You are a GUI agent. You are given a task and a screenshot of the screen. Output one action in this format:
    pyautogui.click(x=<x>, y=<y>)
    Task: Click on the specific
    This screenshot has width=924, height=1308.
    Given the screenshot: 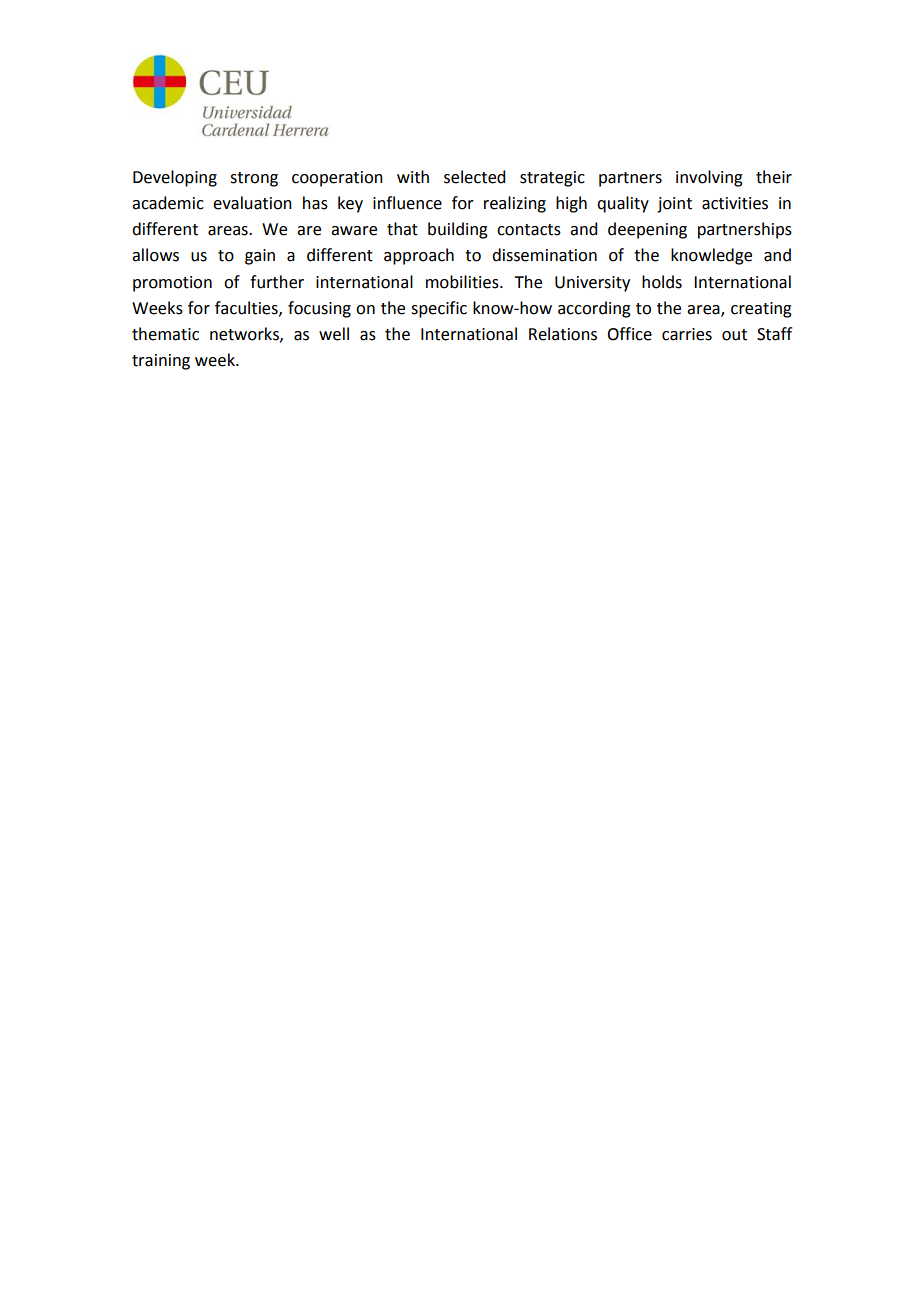 What is the action you would take?
    pyautogui.click(x=439, y=309)
